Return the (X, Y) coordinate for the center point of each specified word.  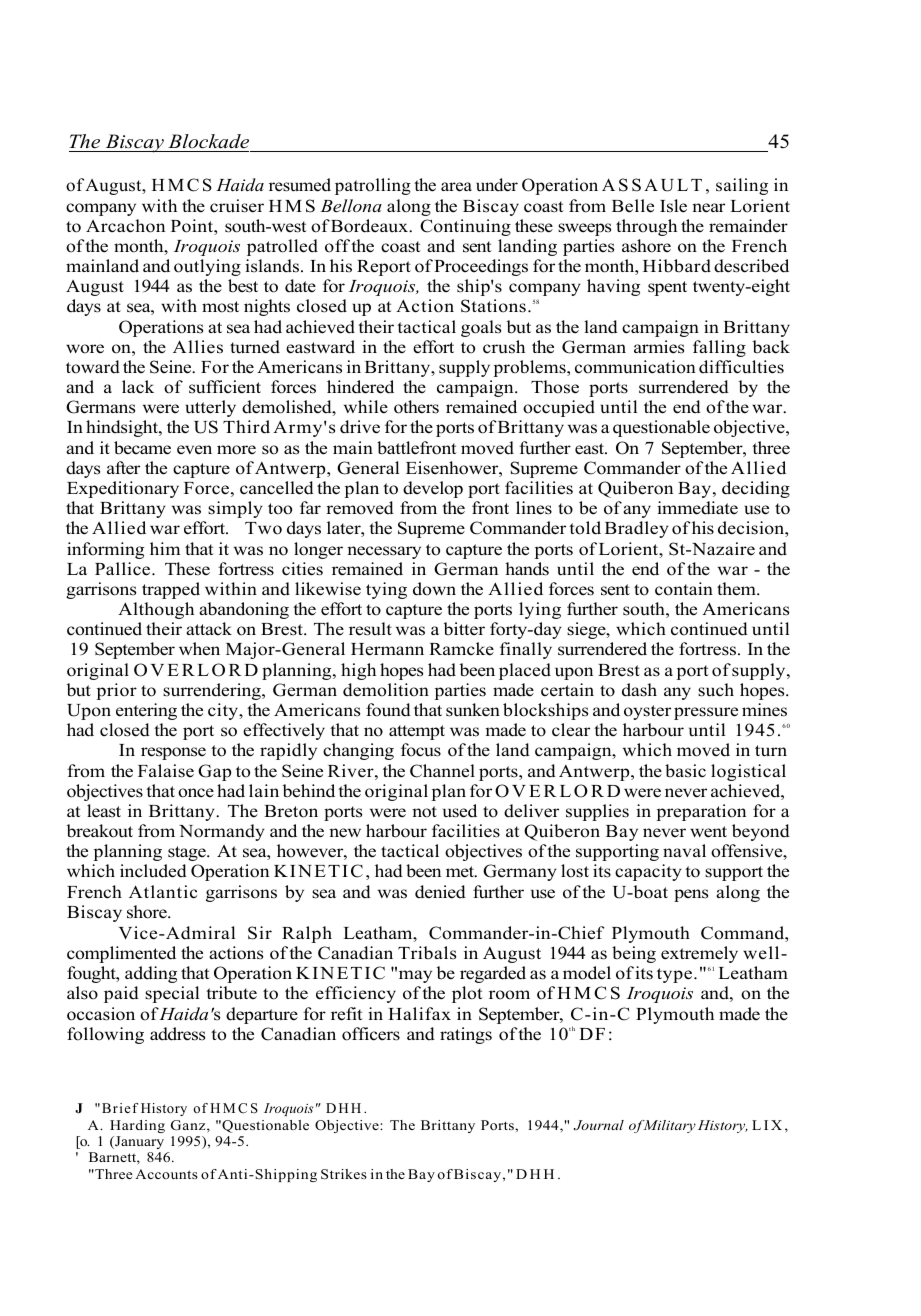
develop (433, 489)
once (196, 793)
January (138, 1142)
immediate (697, 508)
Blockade (208, 141)
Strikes (344, 1174)
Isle (673, 206)
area (456, 187)
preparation (701, 812)
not (424, 812)
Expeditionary (123, 489)
